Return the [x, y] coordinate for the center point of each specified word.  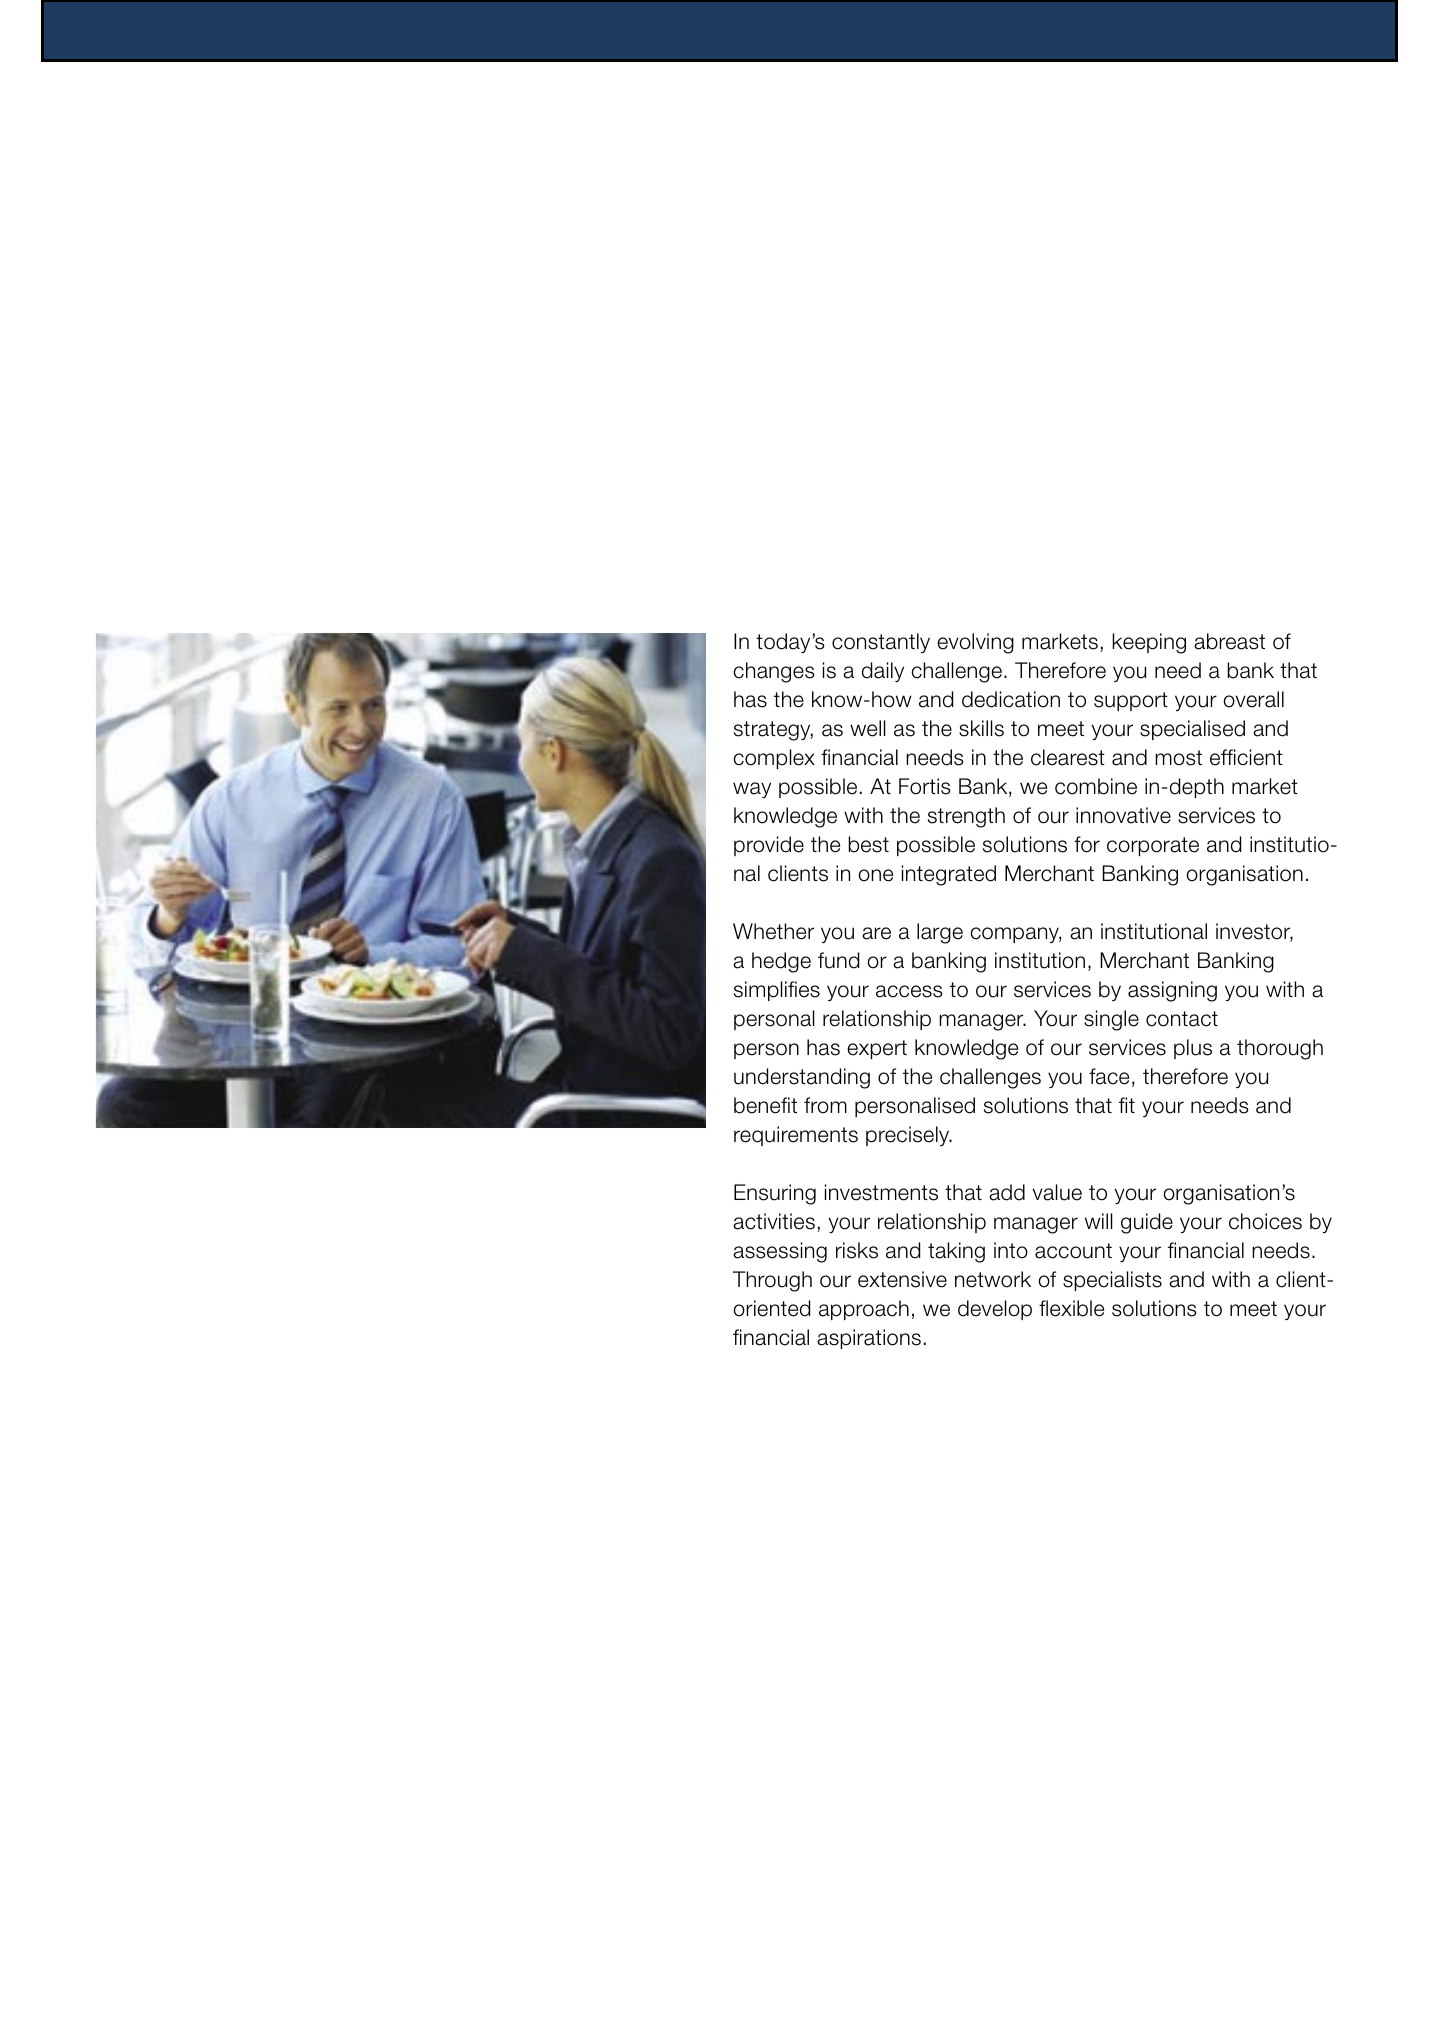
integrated [949, 875]
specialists [1112, 1281]
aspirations [869, 1339]
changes [774, 672]
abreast [1229, 641]
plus [1193, 1049]
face [1109, 1076]
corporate [1153, 846]
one [875, 875]
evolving [975, 643]
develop [995, 1310]
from [825, 1105]
